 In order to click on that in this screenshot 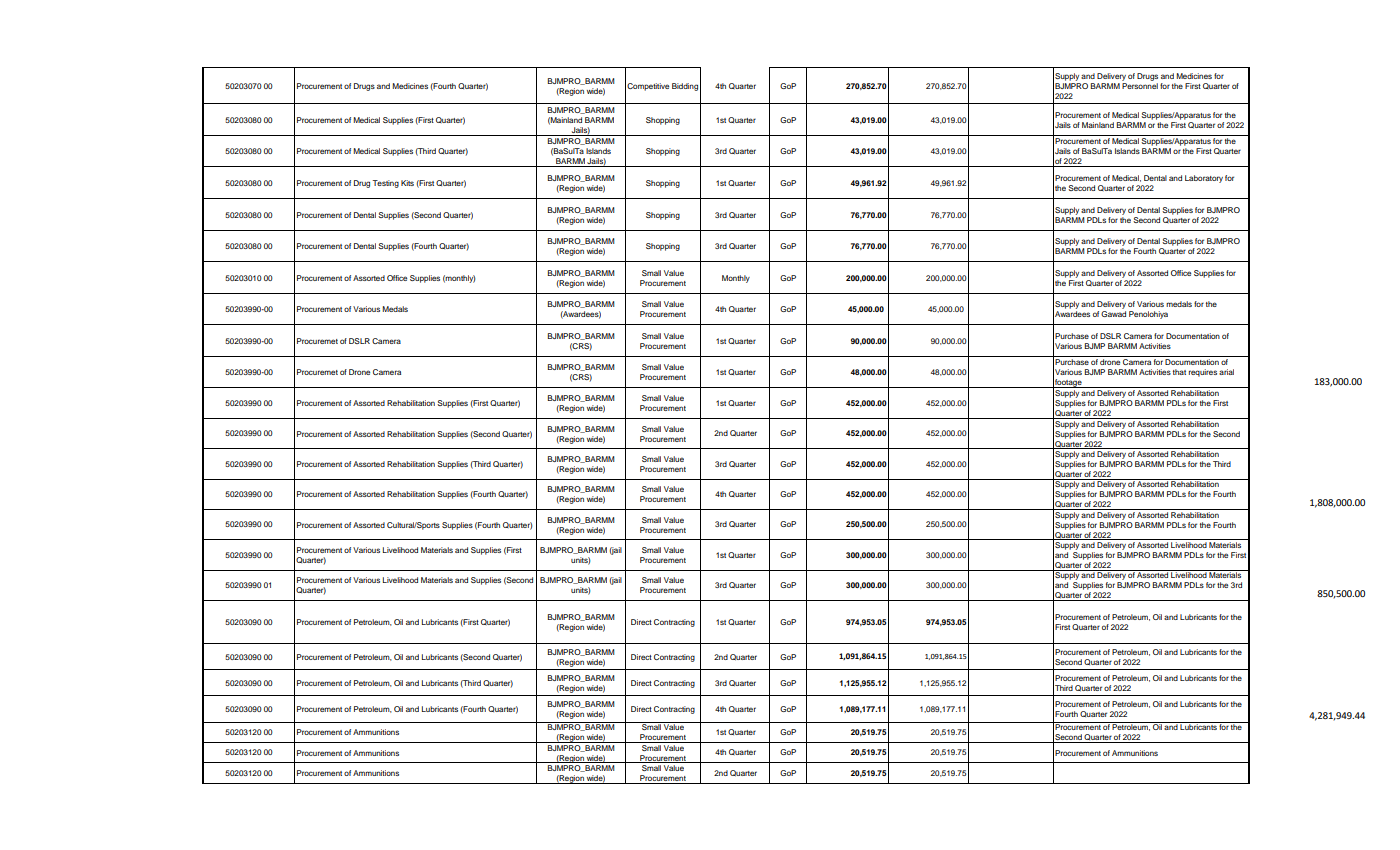, I will do `click(1179, 372)`.
